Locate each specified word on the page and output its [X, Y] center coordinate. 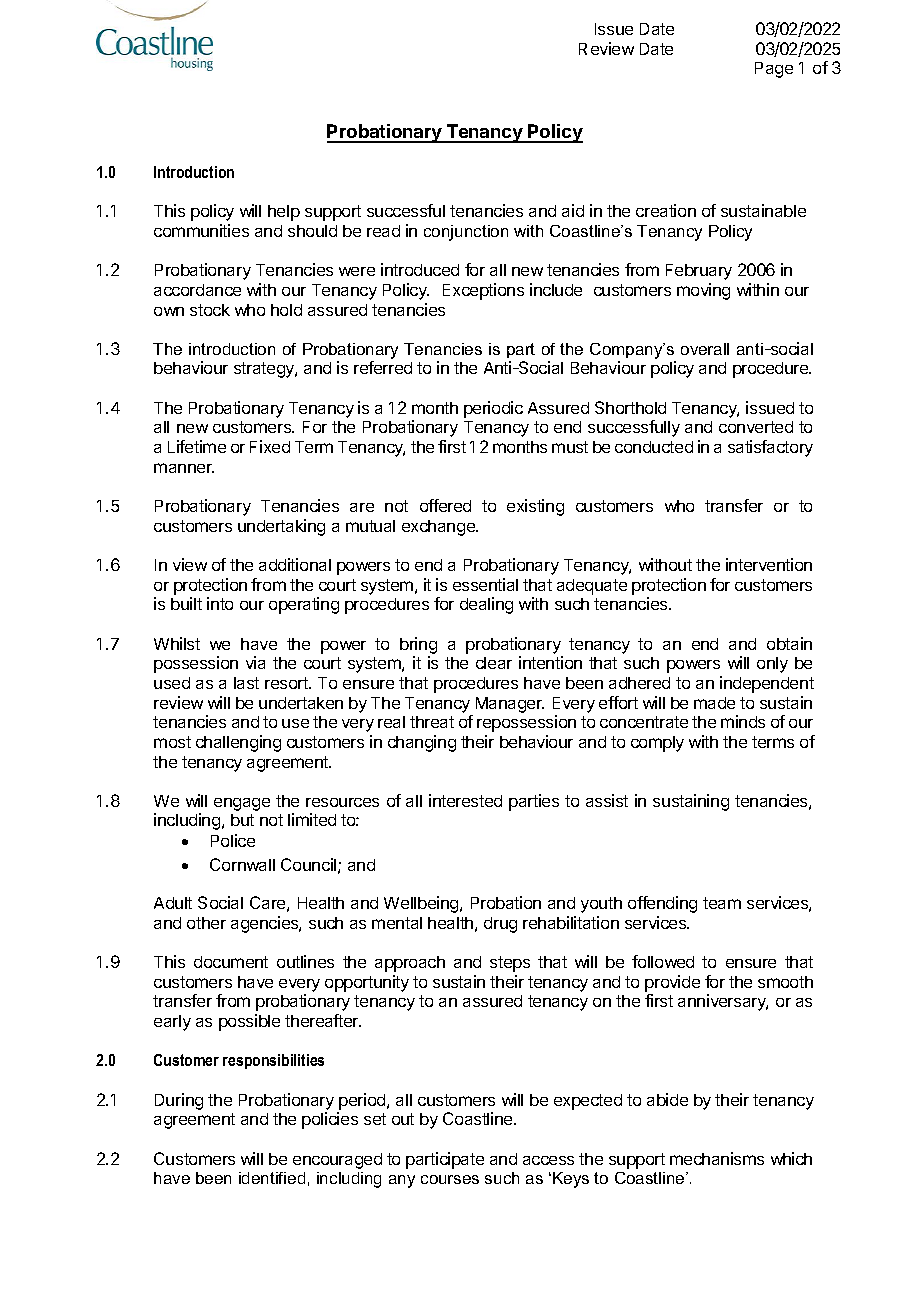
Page [774, 70]
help [284, 213]
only [772, 665]
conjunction [466, 233]
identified [272, 1178]
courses [450, 1179]
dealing [486, 605]
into [220, 603]
